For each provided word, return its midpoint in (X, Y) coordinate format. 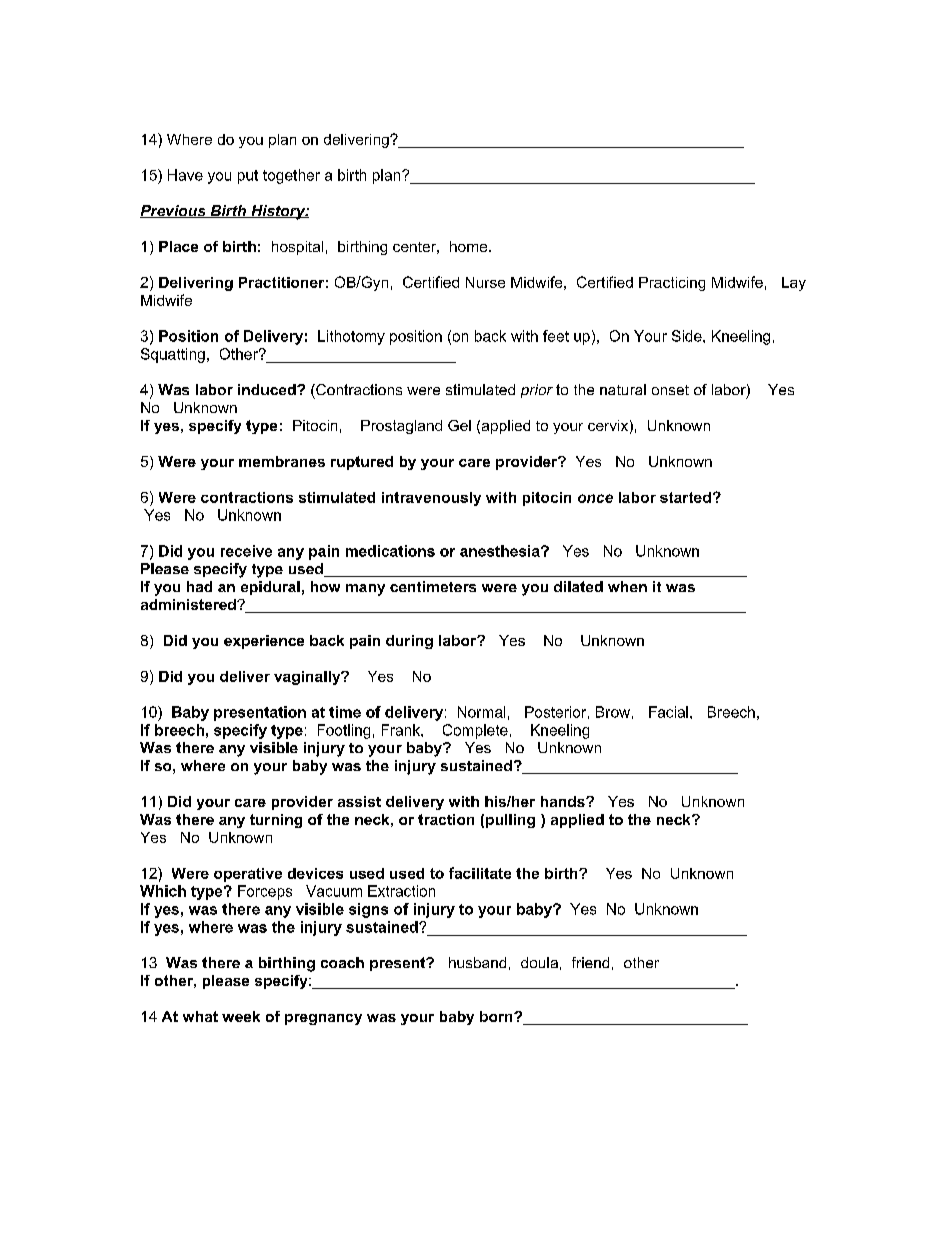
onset (670, 390)
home (470, 246)
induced (268, 389)
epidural (270, 588)
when (627, 586)
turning (276, 821)
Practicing (672, 284)
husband (477, 962)
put (248, 177)
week (241, 1016)
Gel (459, 425)
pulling (510, 821)
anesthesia (501, 551)
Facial (668, 712)
